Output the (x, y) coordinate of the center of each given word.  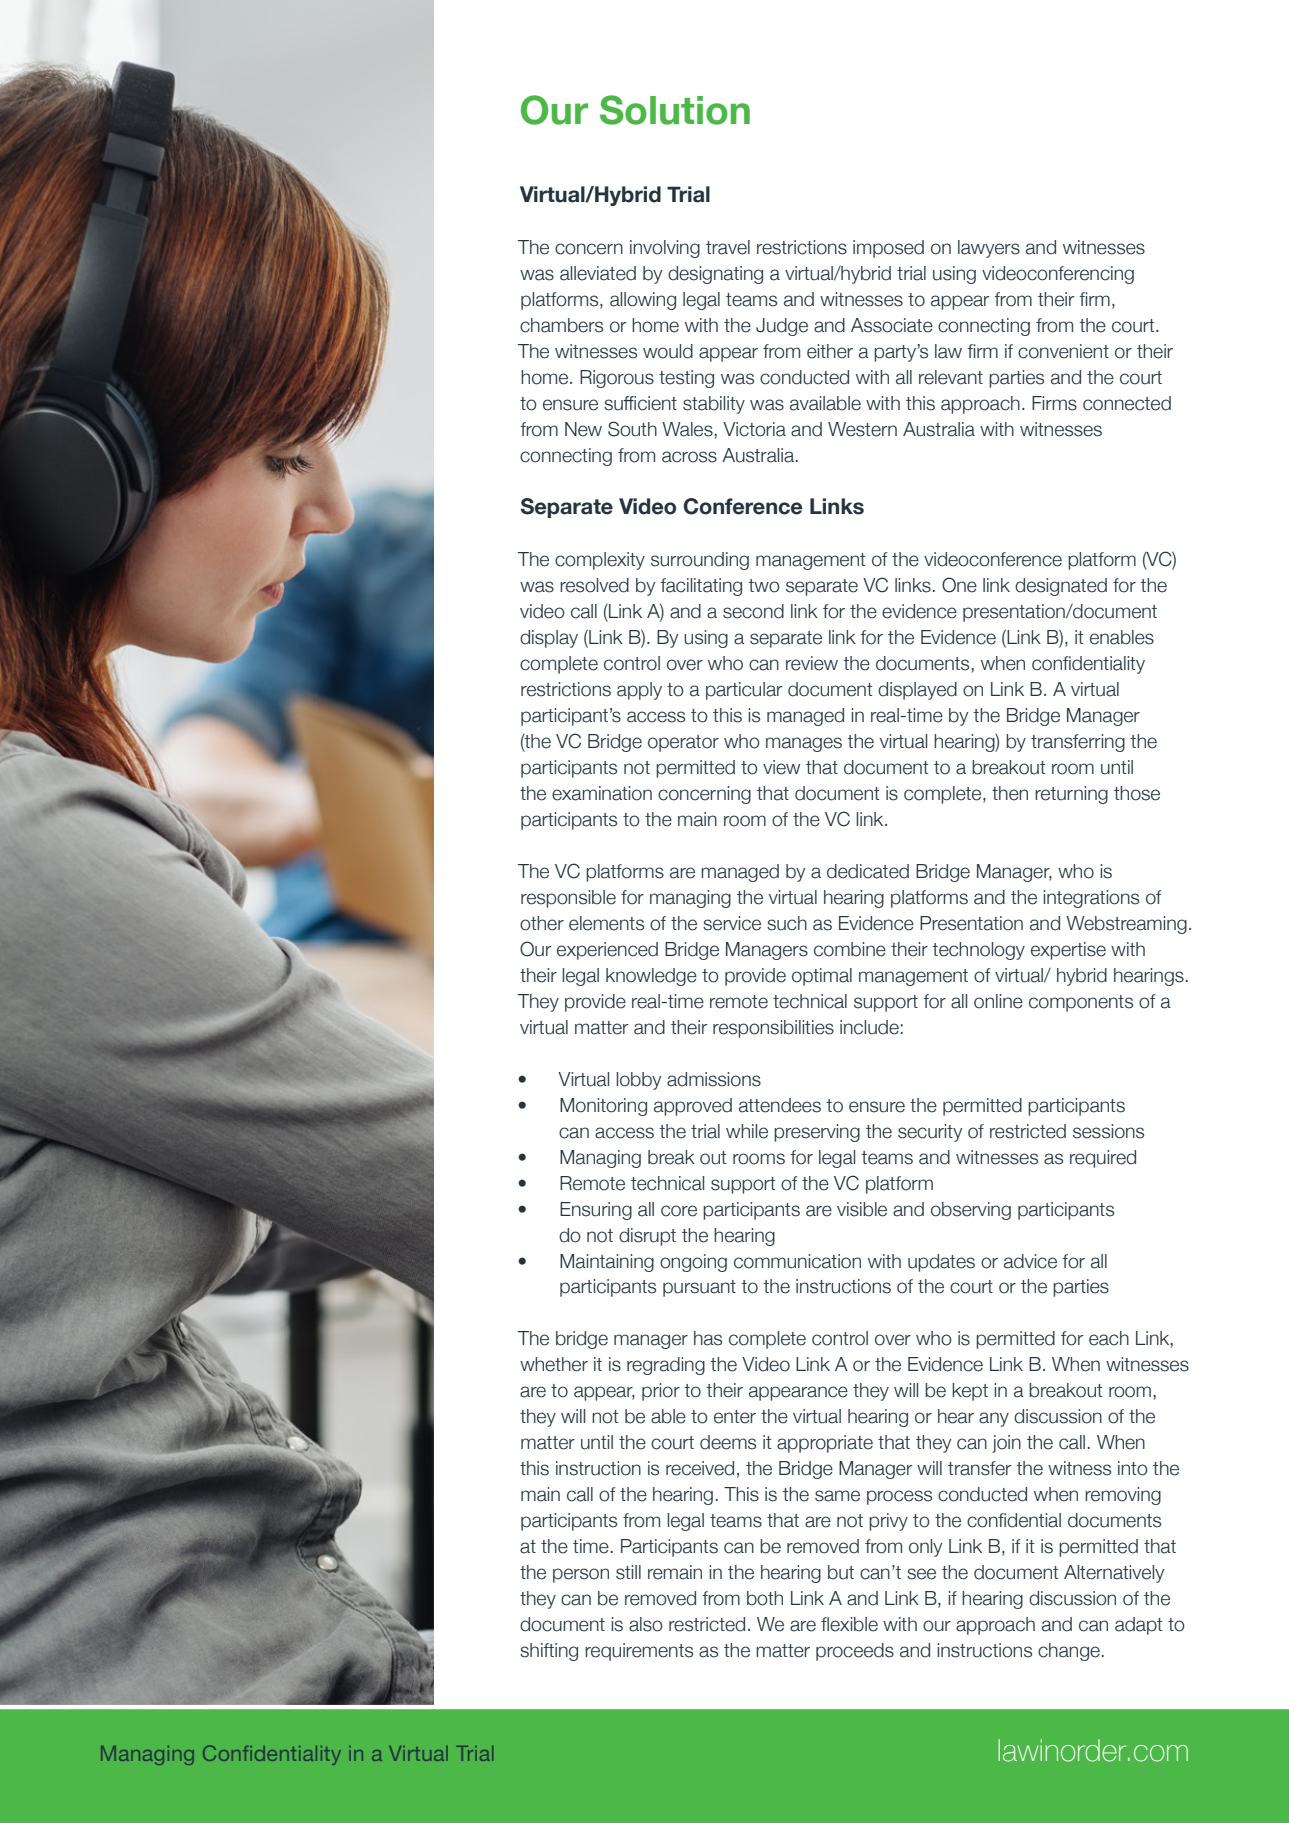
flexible (849, 1624)
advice (1030, 1261)
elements (606, 923)
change (1069, 1652)
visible (862, 1209)
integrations (1091, 899)
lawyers (989, 249)
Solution (675, 110)
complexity (600, 561)
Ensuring (596, 1211)
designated (1061, 587)
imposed (888, 249)
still (628, 1572)
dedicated (868, 871)
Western (862, 429)
